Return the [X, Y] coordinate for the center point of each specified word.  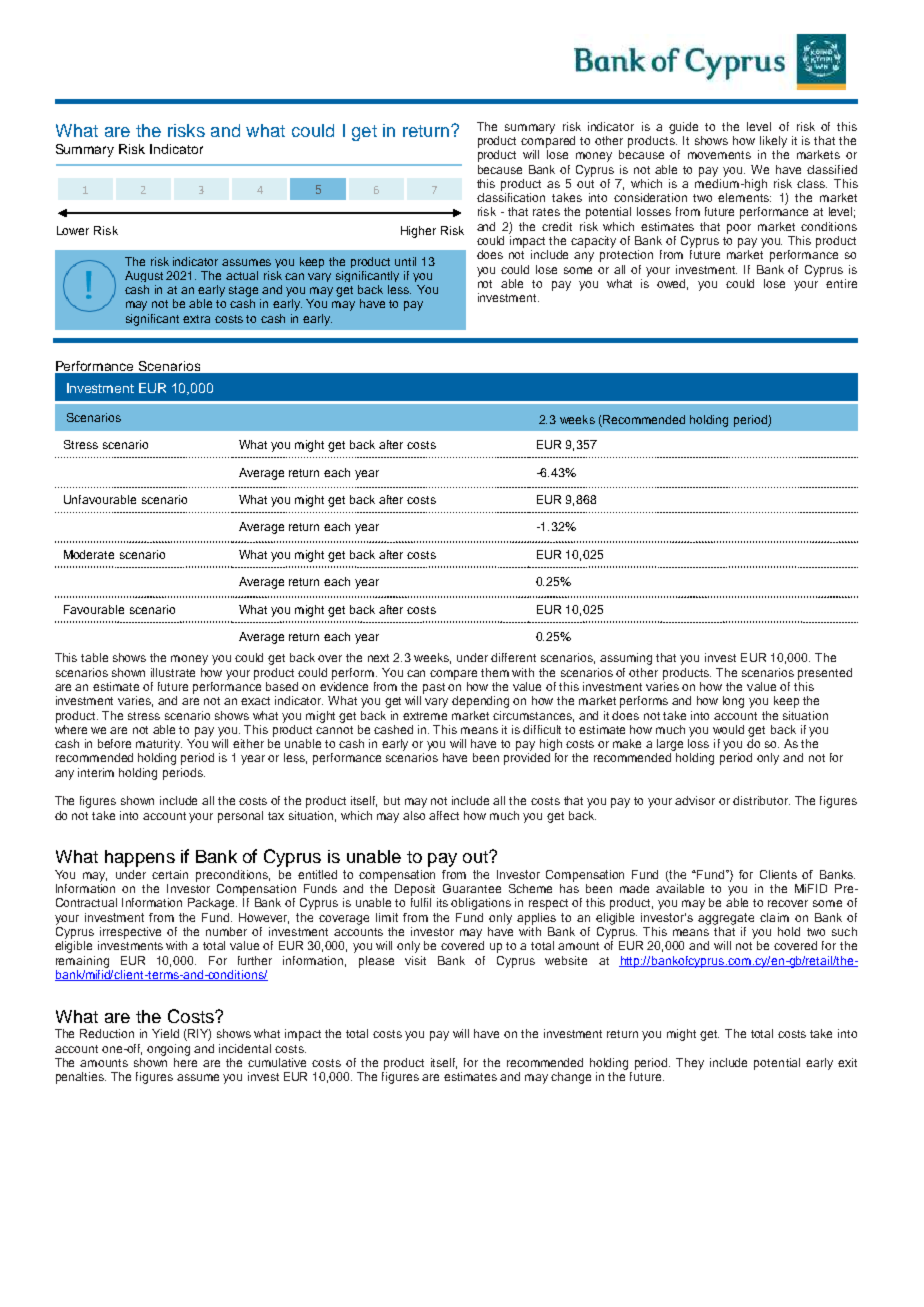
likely [773, 142]
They [690, 1064]
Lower [73, 230]
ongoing [168, 1050]
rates [546, 212]
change [571, 1078]
